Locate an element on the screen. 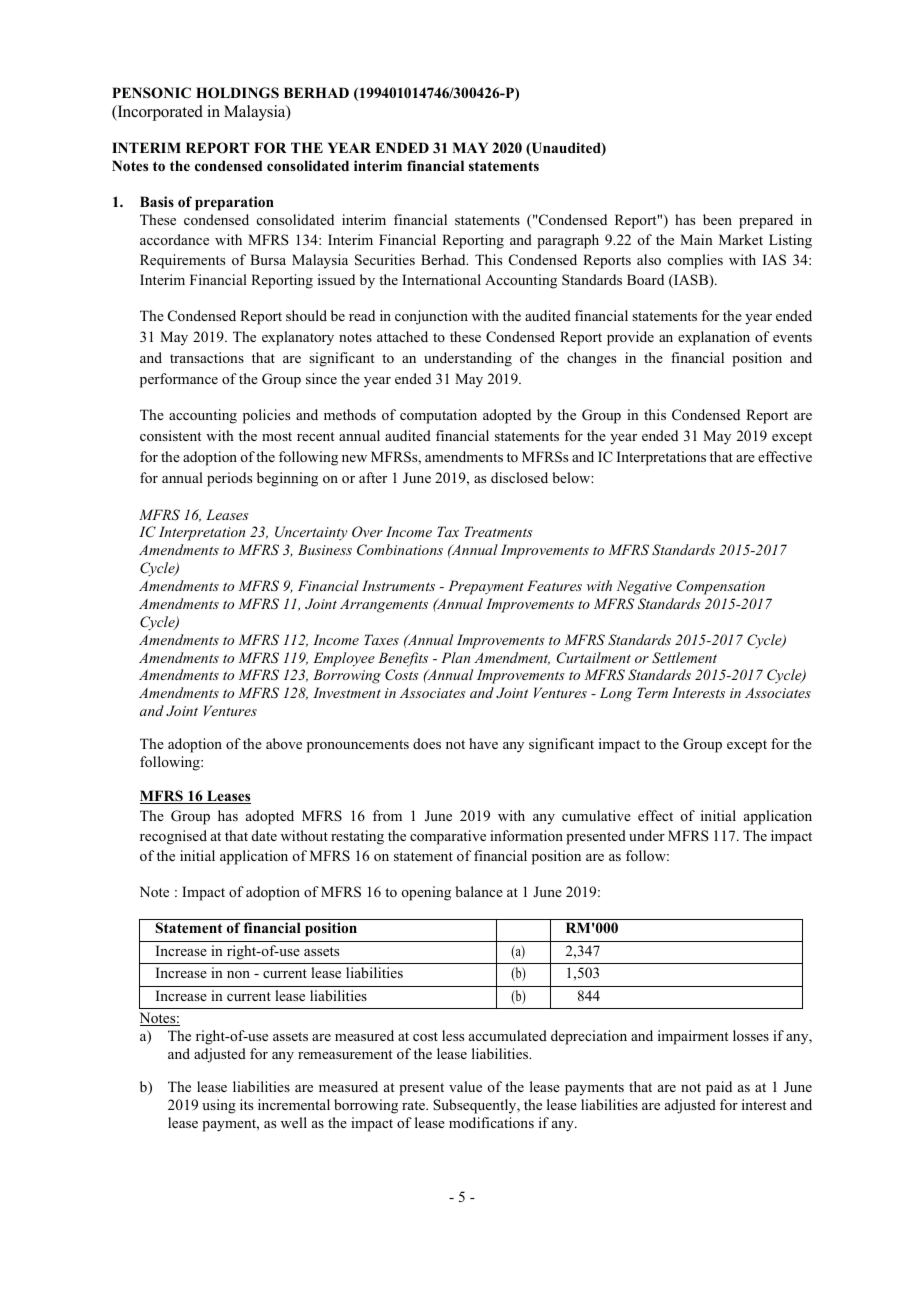  been is located at coordinates (717, 219).
